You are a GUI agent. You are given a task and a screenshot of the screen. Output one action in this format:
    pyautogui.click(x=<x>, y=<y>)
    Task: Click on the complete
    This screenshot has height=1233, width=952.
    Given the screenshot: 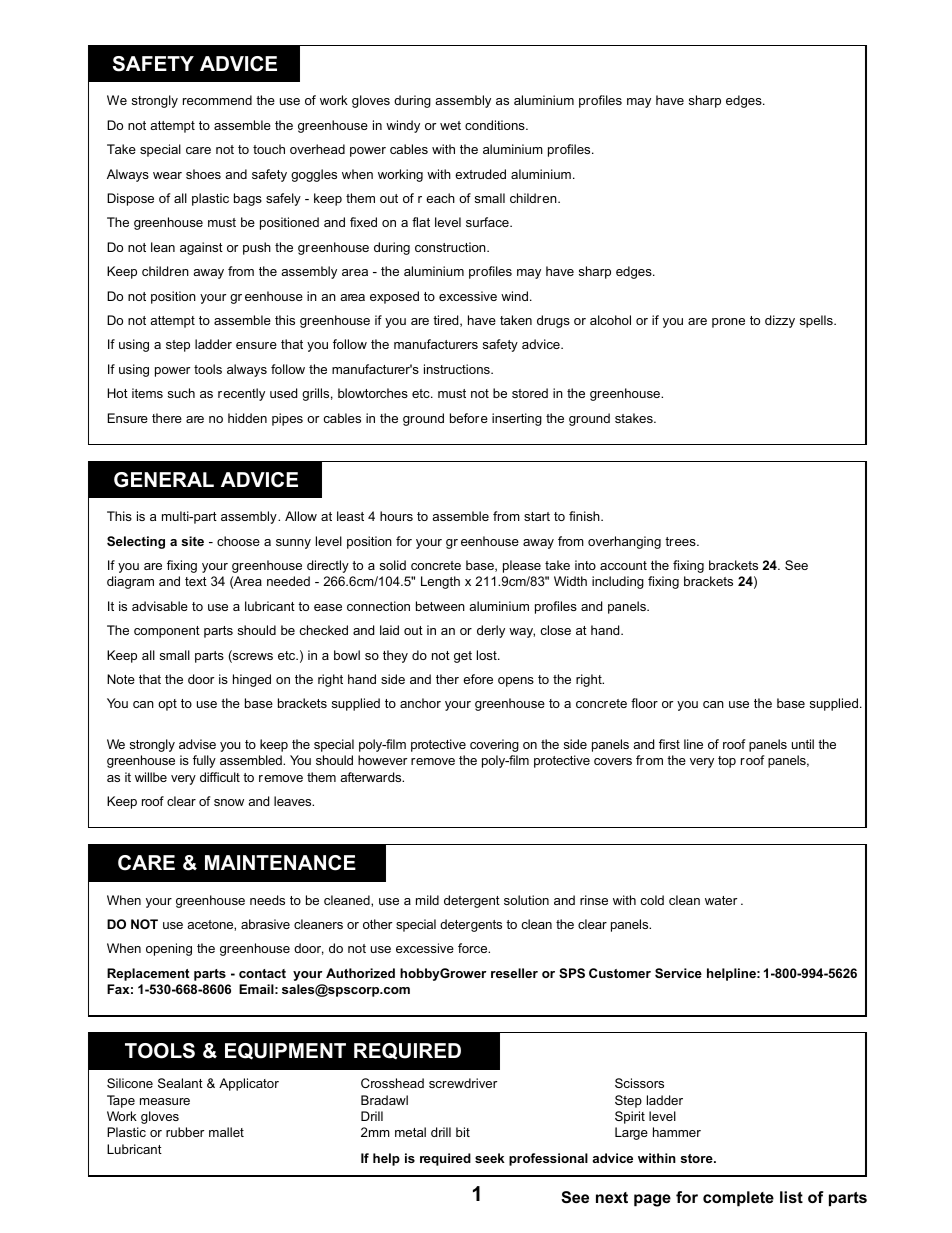 What is the action you would take?
    pyautogui.click(x=738, y=1199)
